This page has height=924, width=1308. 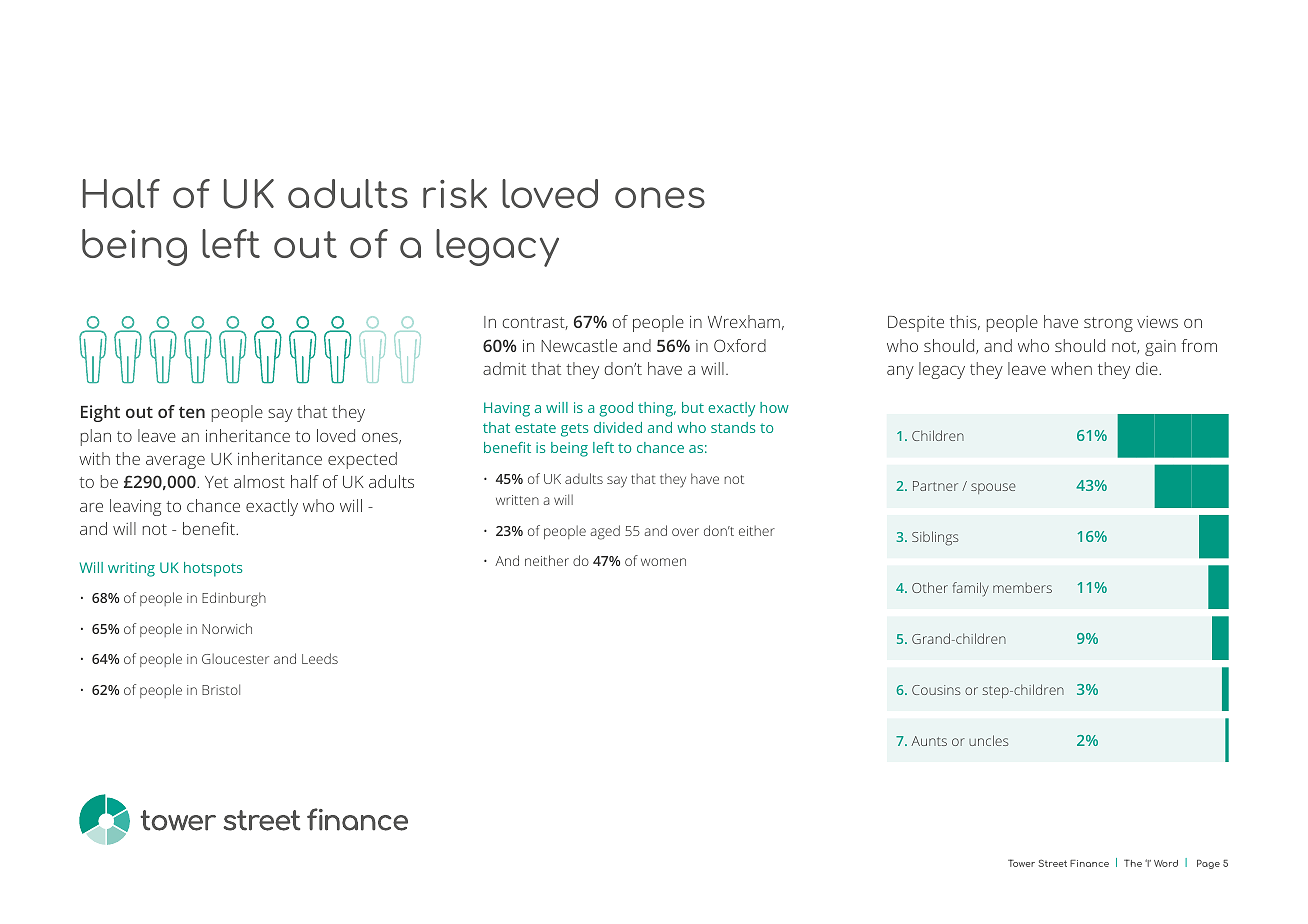 I want to click on Oxford, so click(x=740, y=345).
